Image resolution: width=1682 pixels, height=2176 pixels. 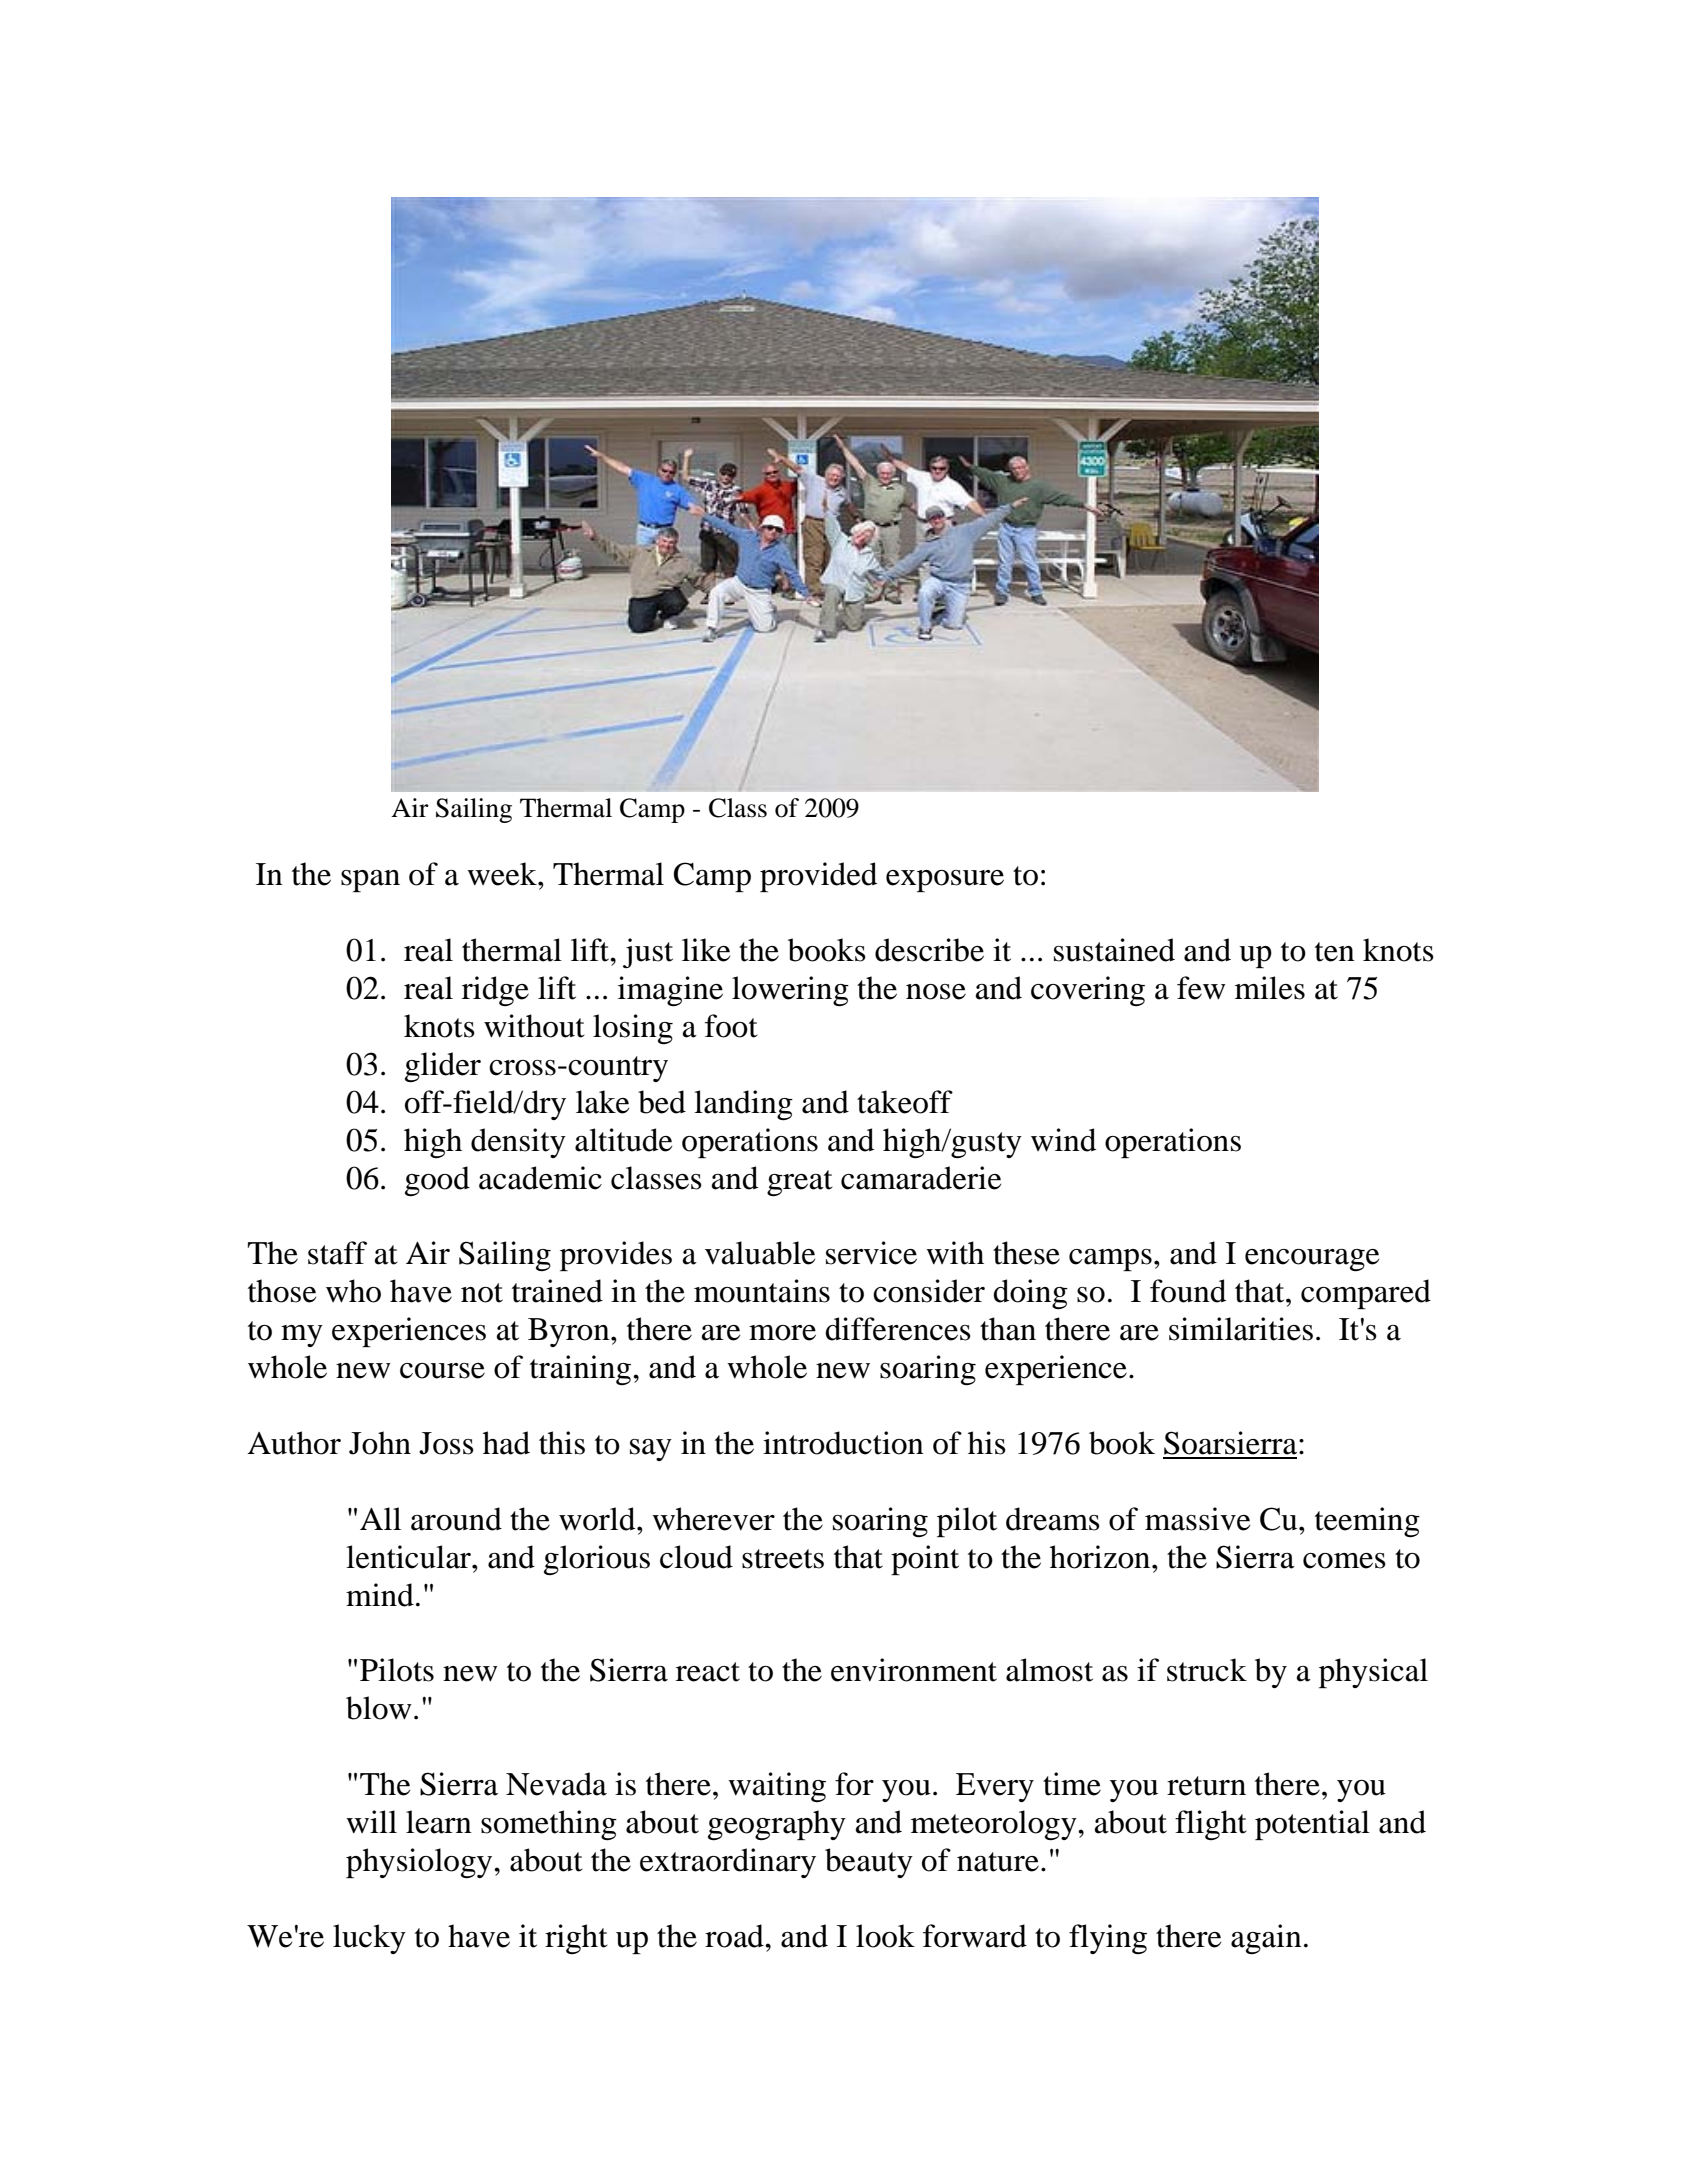 I want to click on similarities, so click(x=1241, y=1329).
